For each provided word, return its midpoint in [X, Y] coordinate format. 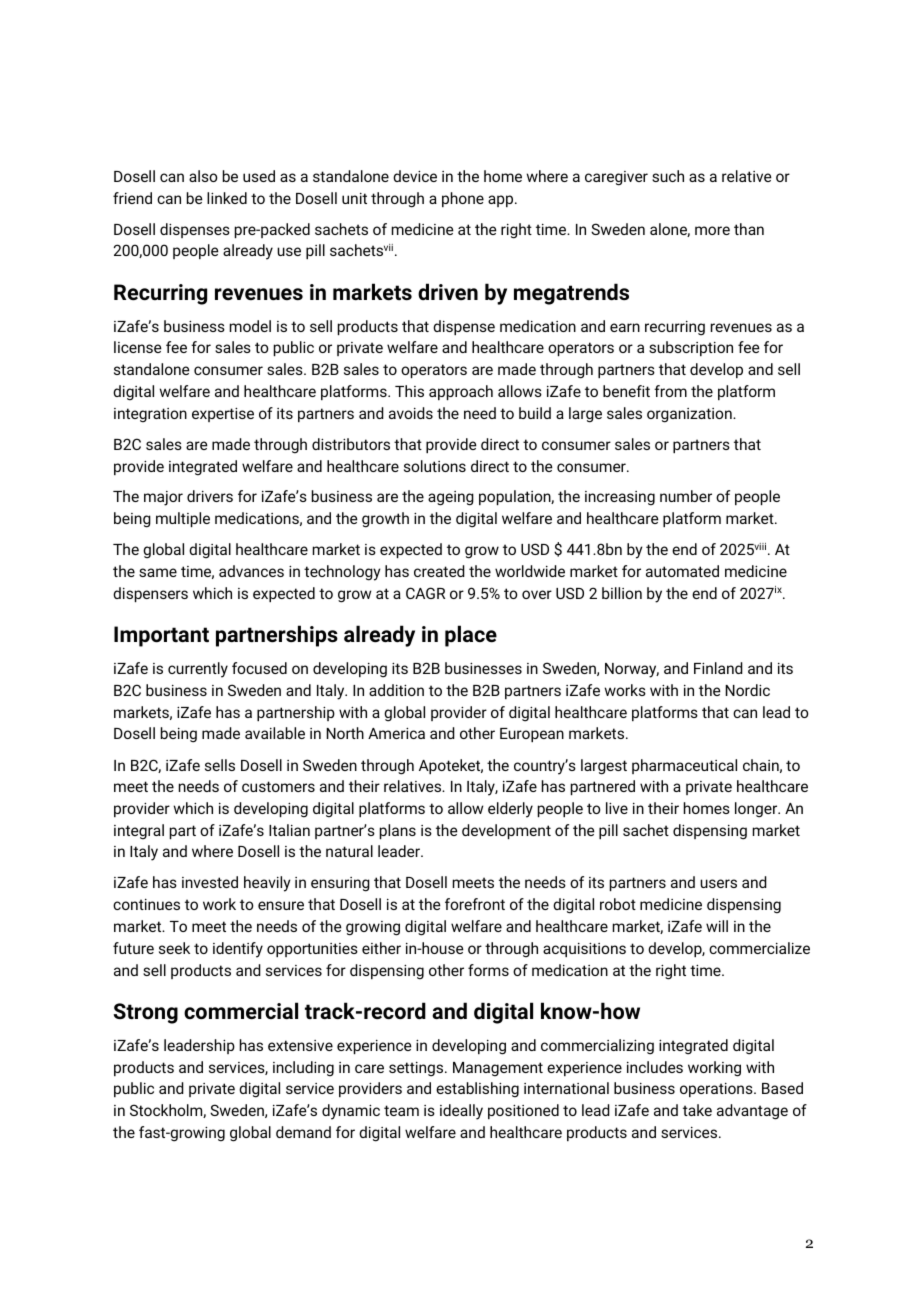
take [697, 1110]
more [712, 230]
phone [463, 199]
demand [303, 1132]
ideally [461, 1112]
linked [227, 198]
